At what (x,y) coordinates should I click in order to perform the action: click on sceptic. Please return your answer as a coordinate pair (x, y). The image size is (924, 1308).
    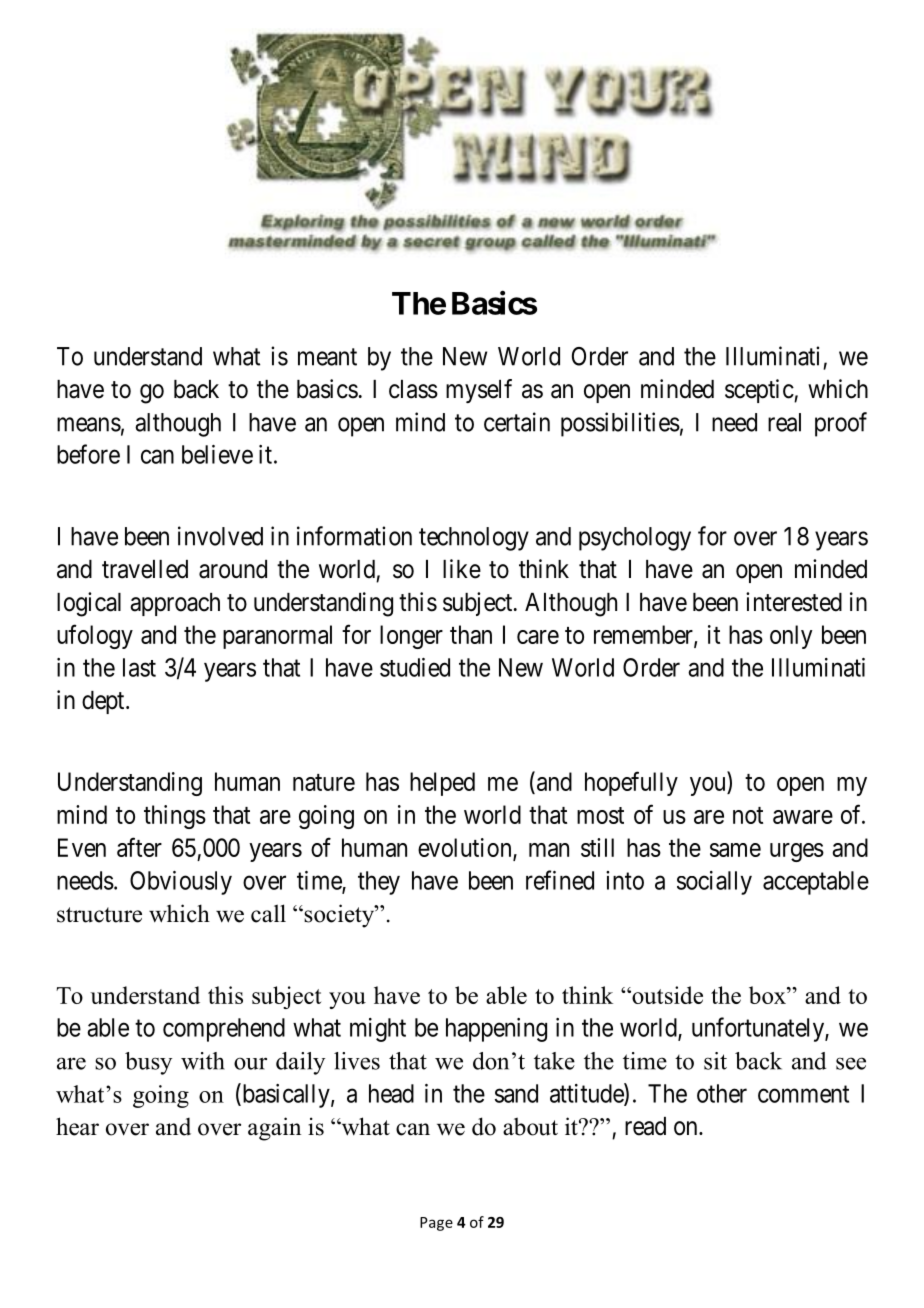
    Looking at the image, I should click on (760, 391).
